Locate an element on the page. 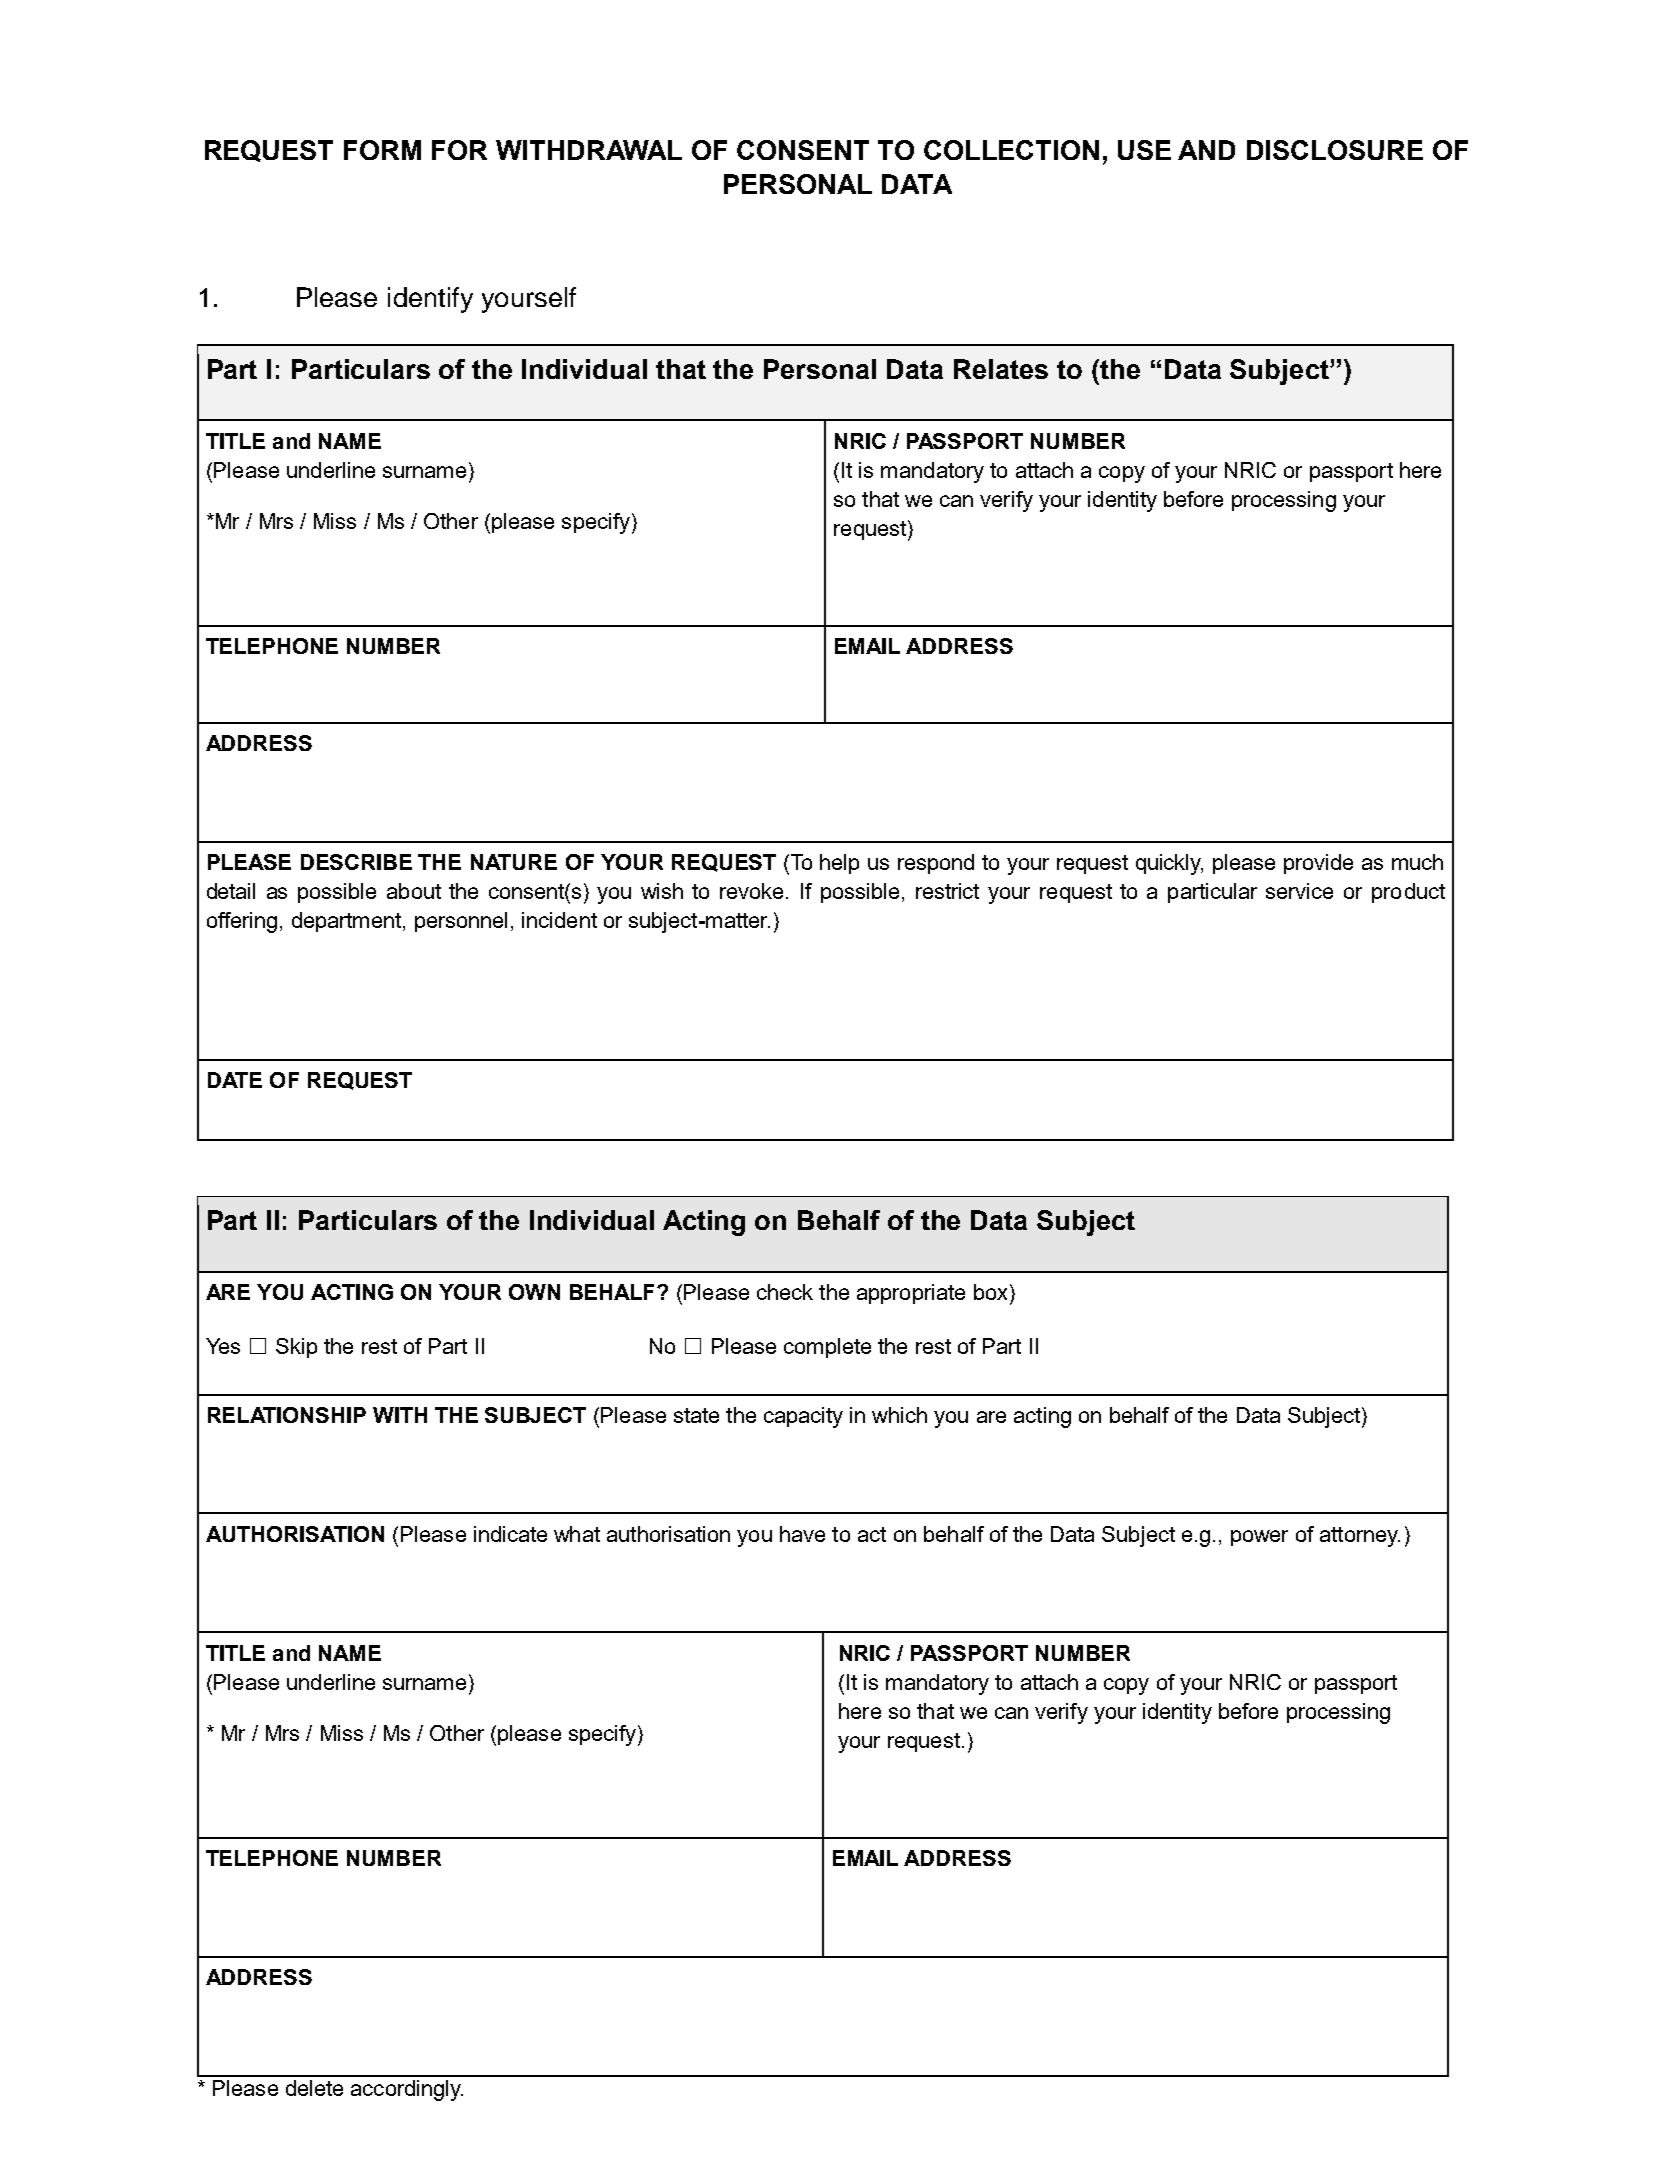 This document has width=1674, height=2166. DATE is located at coordinates (235, 1080).
